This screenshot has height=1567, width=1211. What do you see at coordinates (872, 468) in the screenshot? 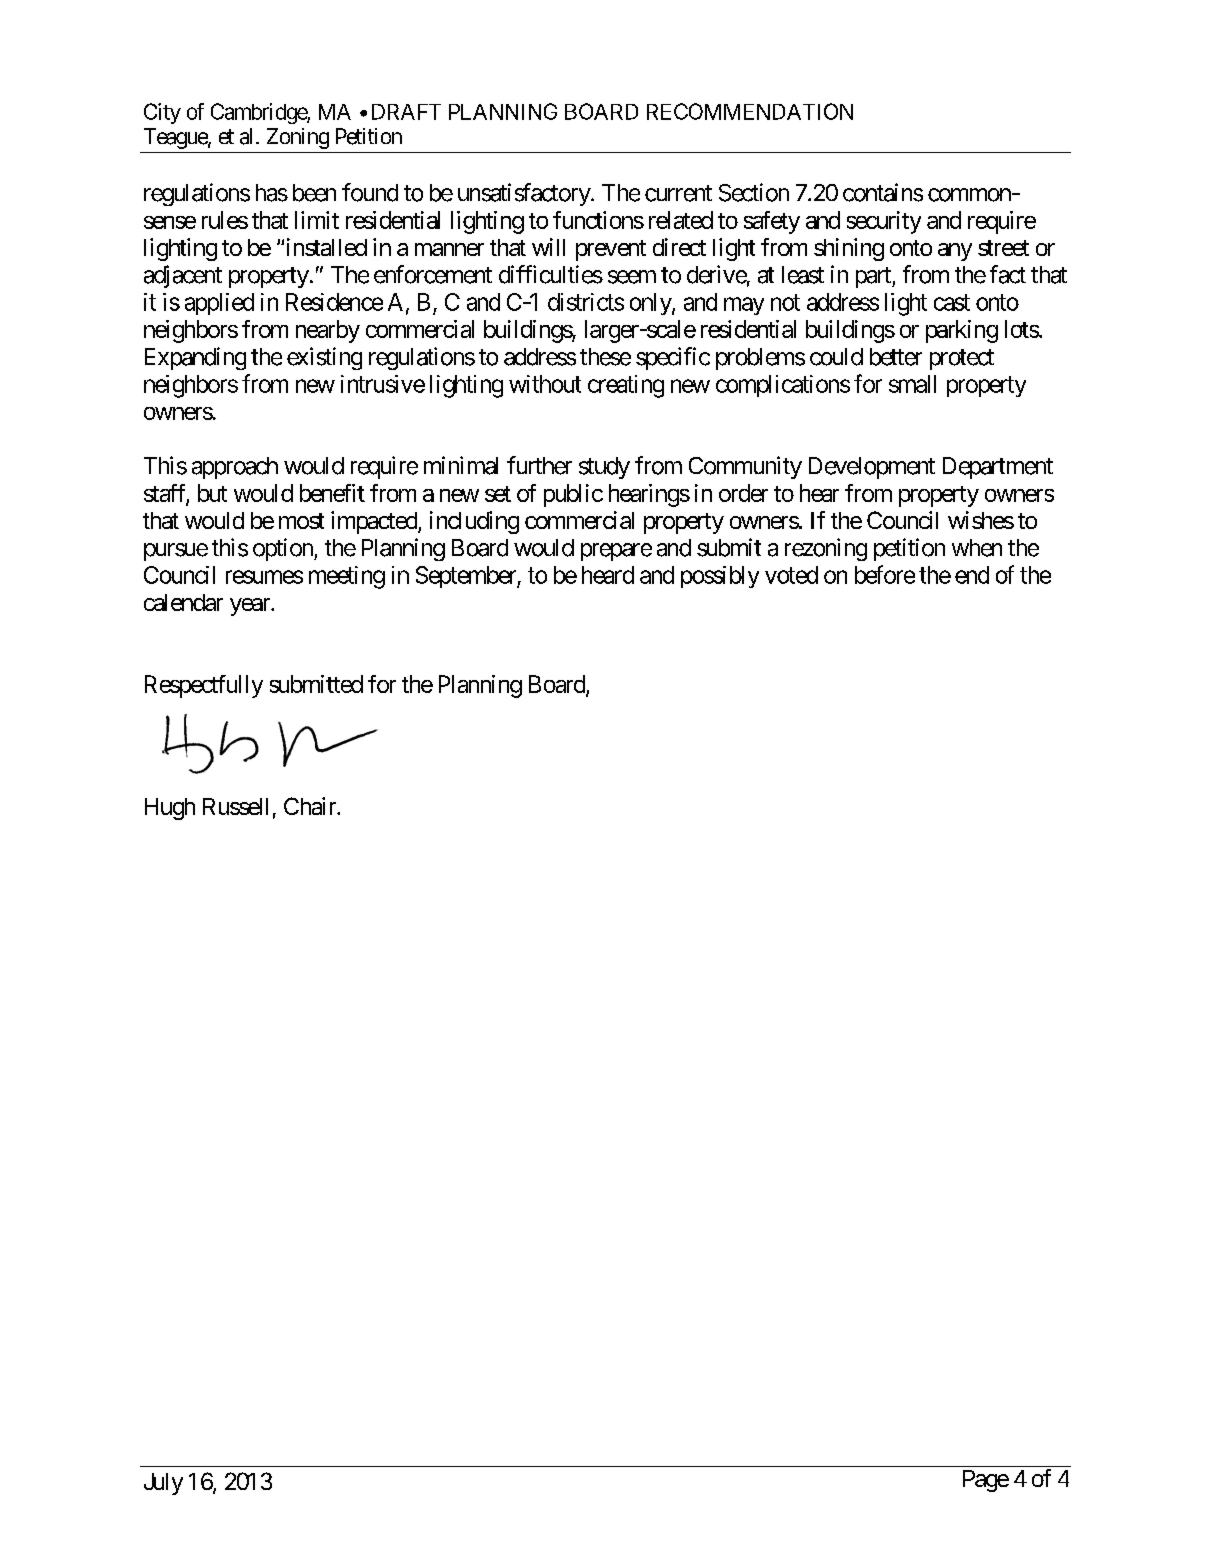
I see `Development` at bounding box center [872, 468].
